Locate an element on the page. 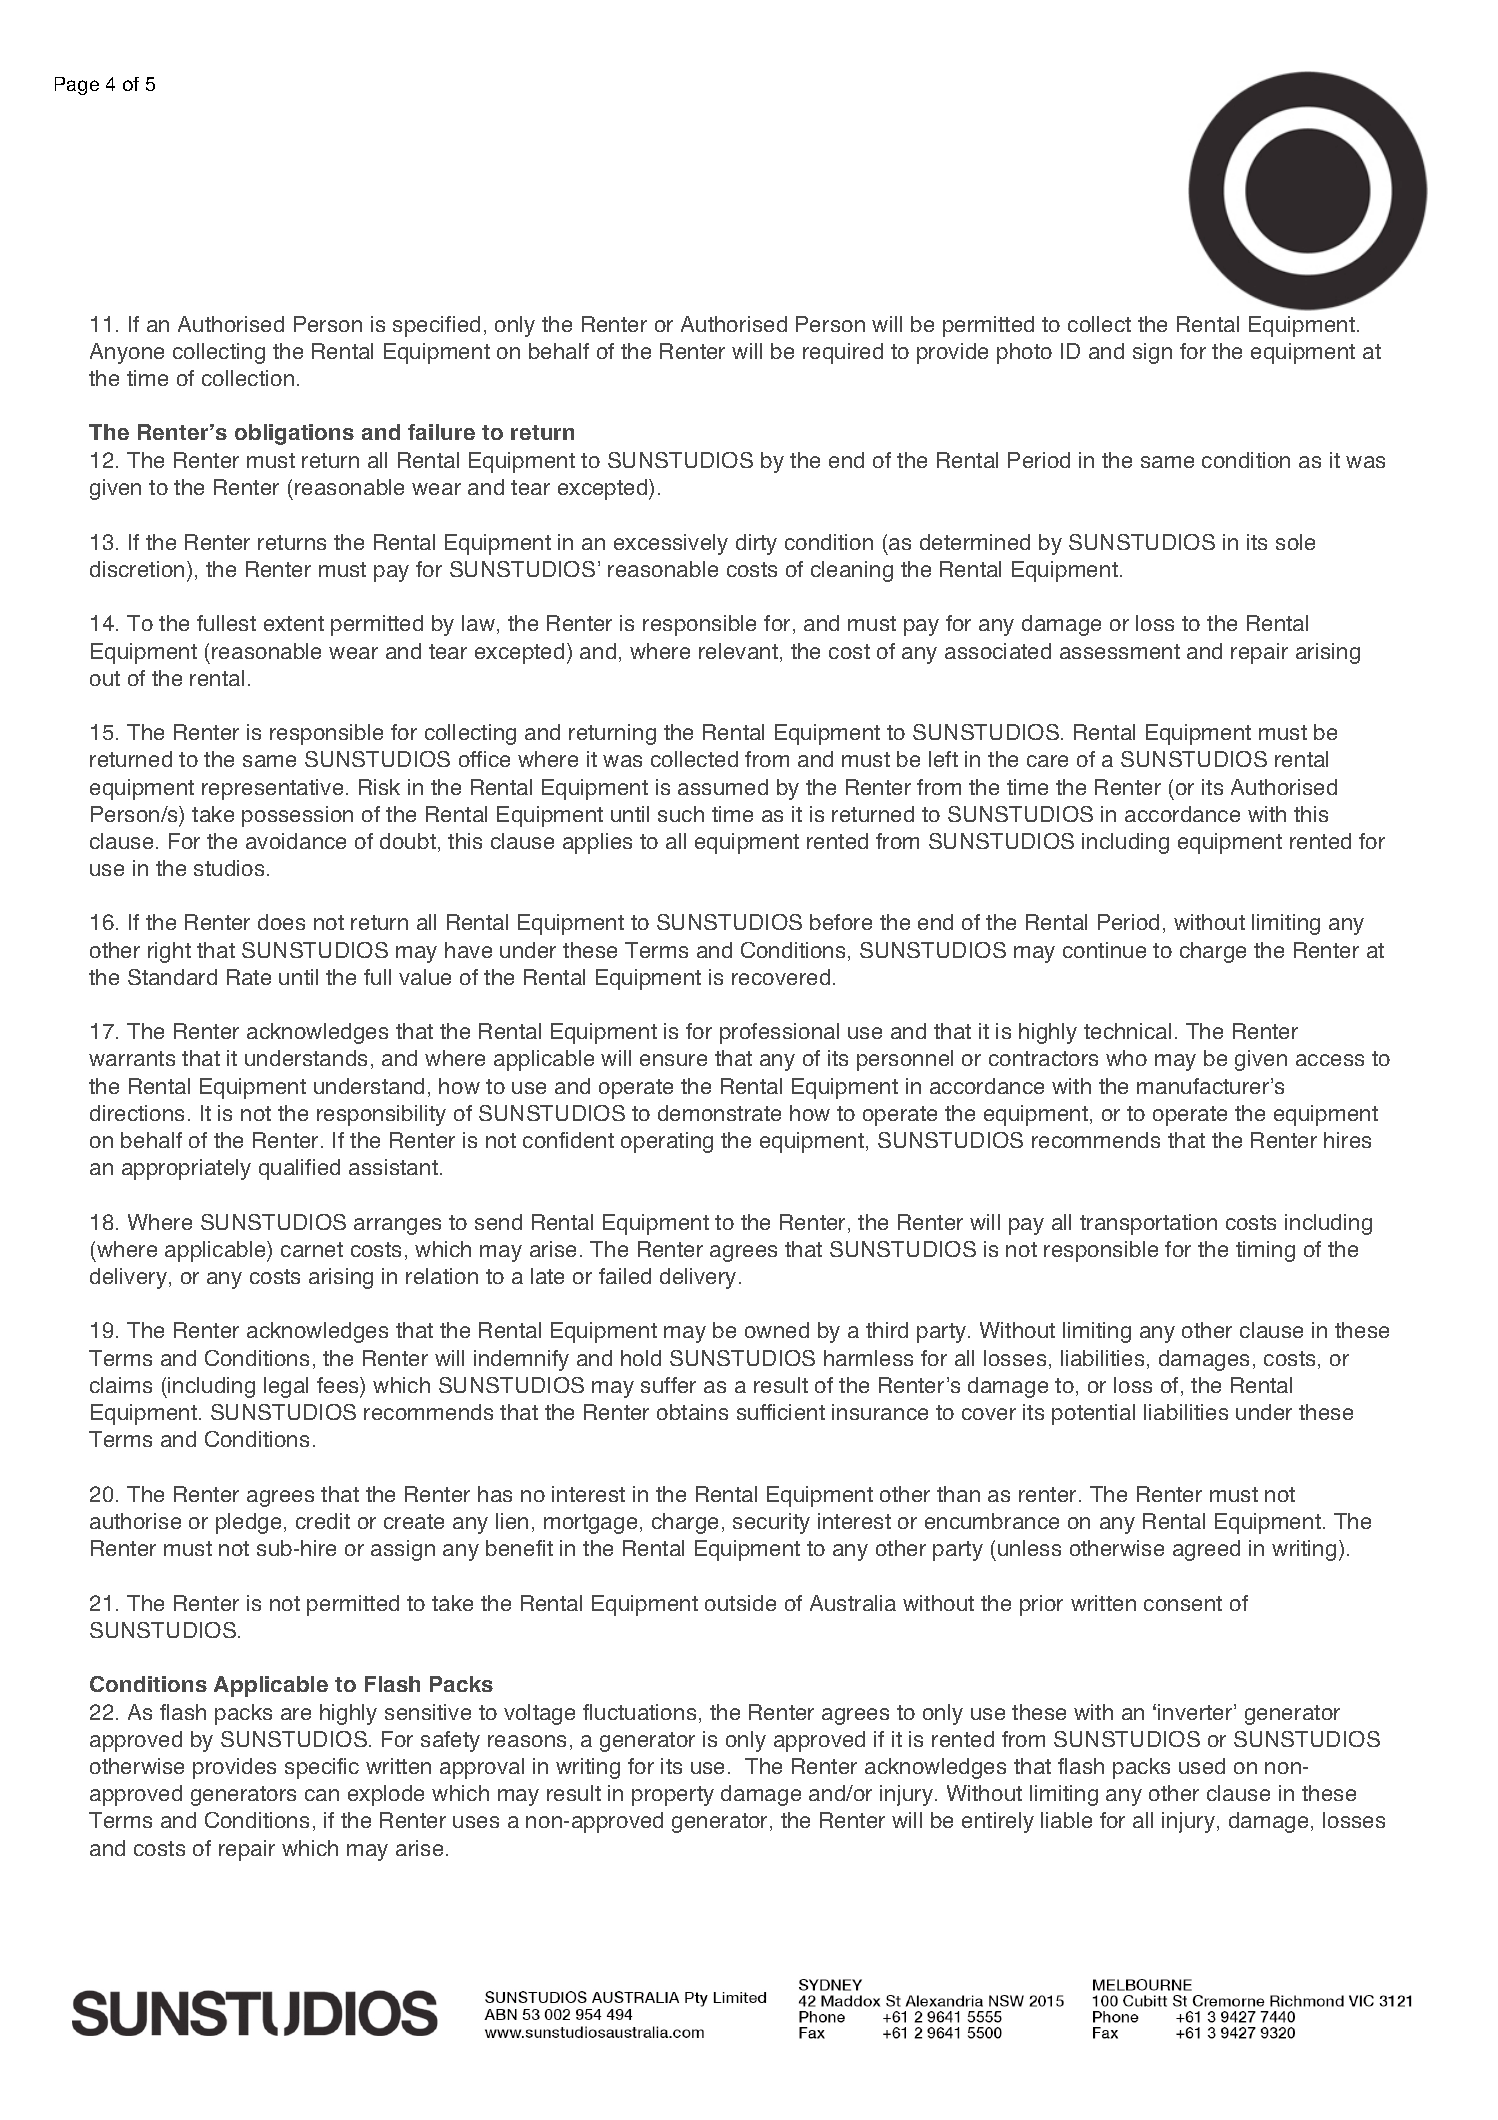 Image resolution: width=1498 pixels, height=2120 pixels. Page is located at coordinates (77, 86).
